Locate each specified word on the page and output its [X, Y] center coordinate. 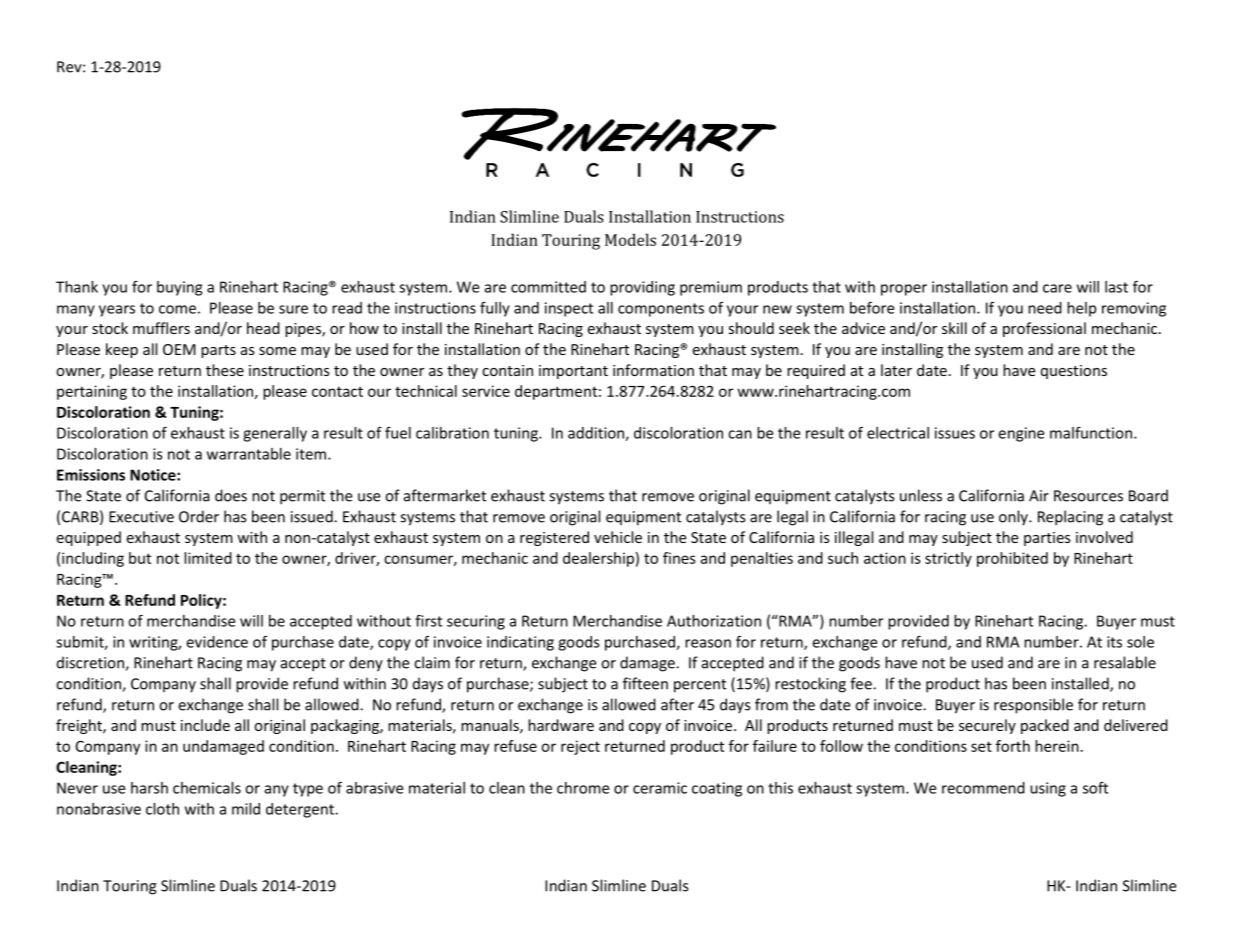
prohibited [1012, 559]
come [177, 309]
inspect [569, 309]
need [1045, 308]
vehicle [618, 537]
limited [208, 558]
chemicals [207, 788]
